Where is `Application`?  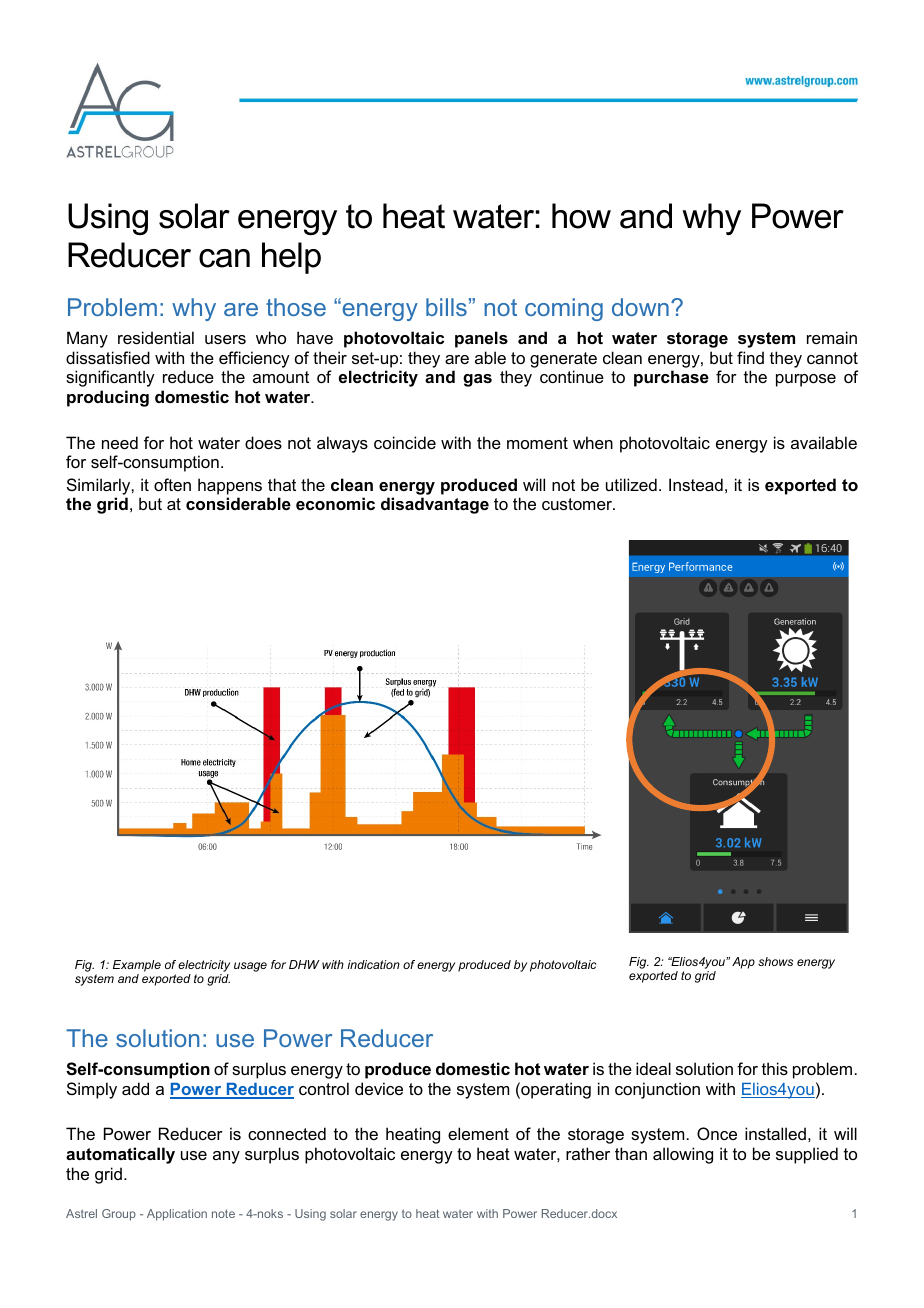
Application is located at coordinates (177, 1215).
